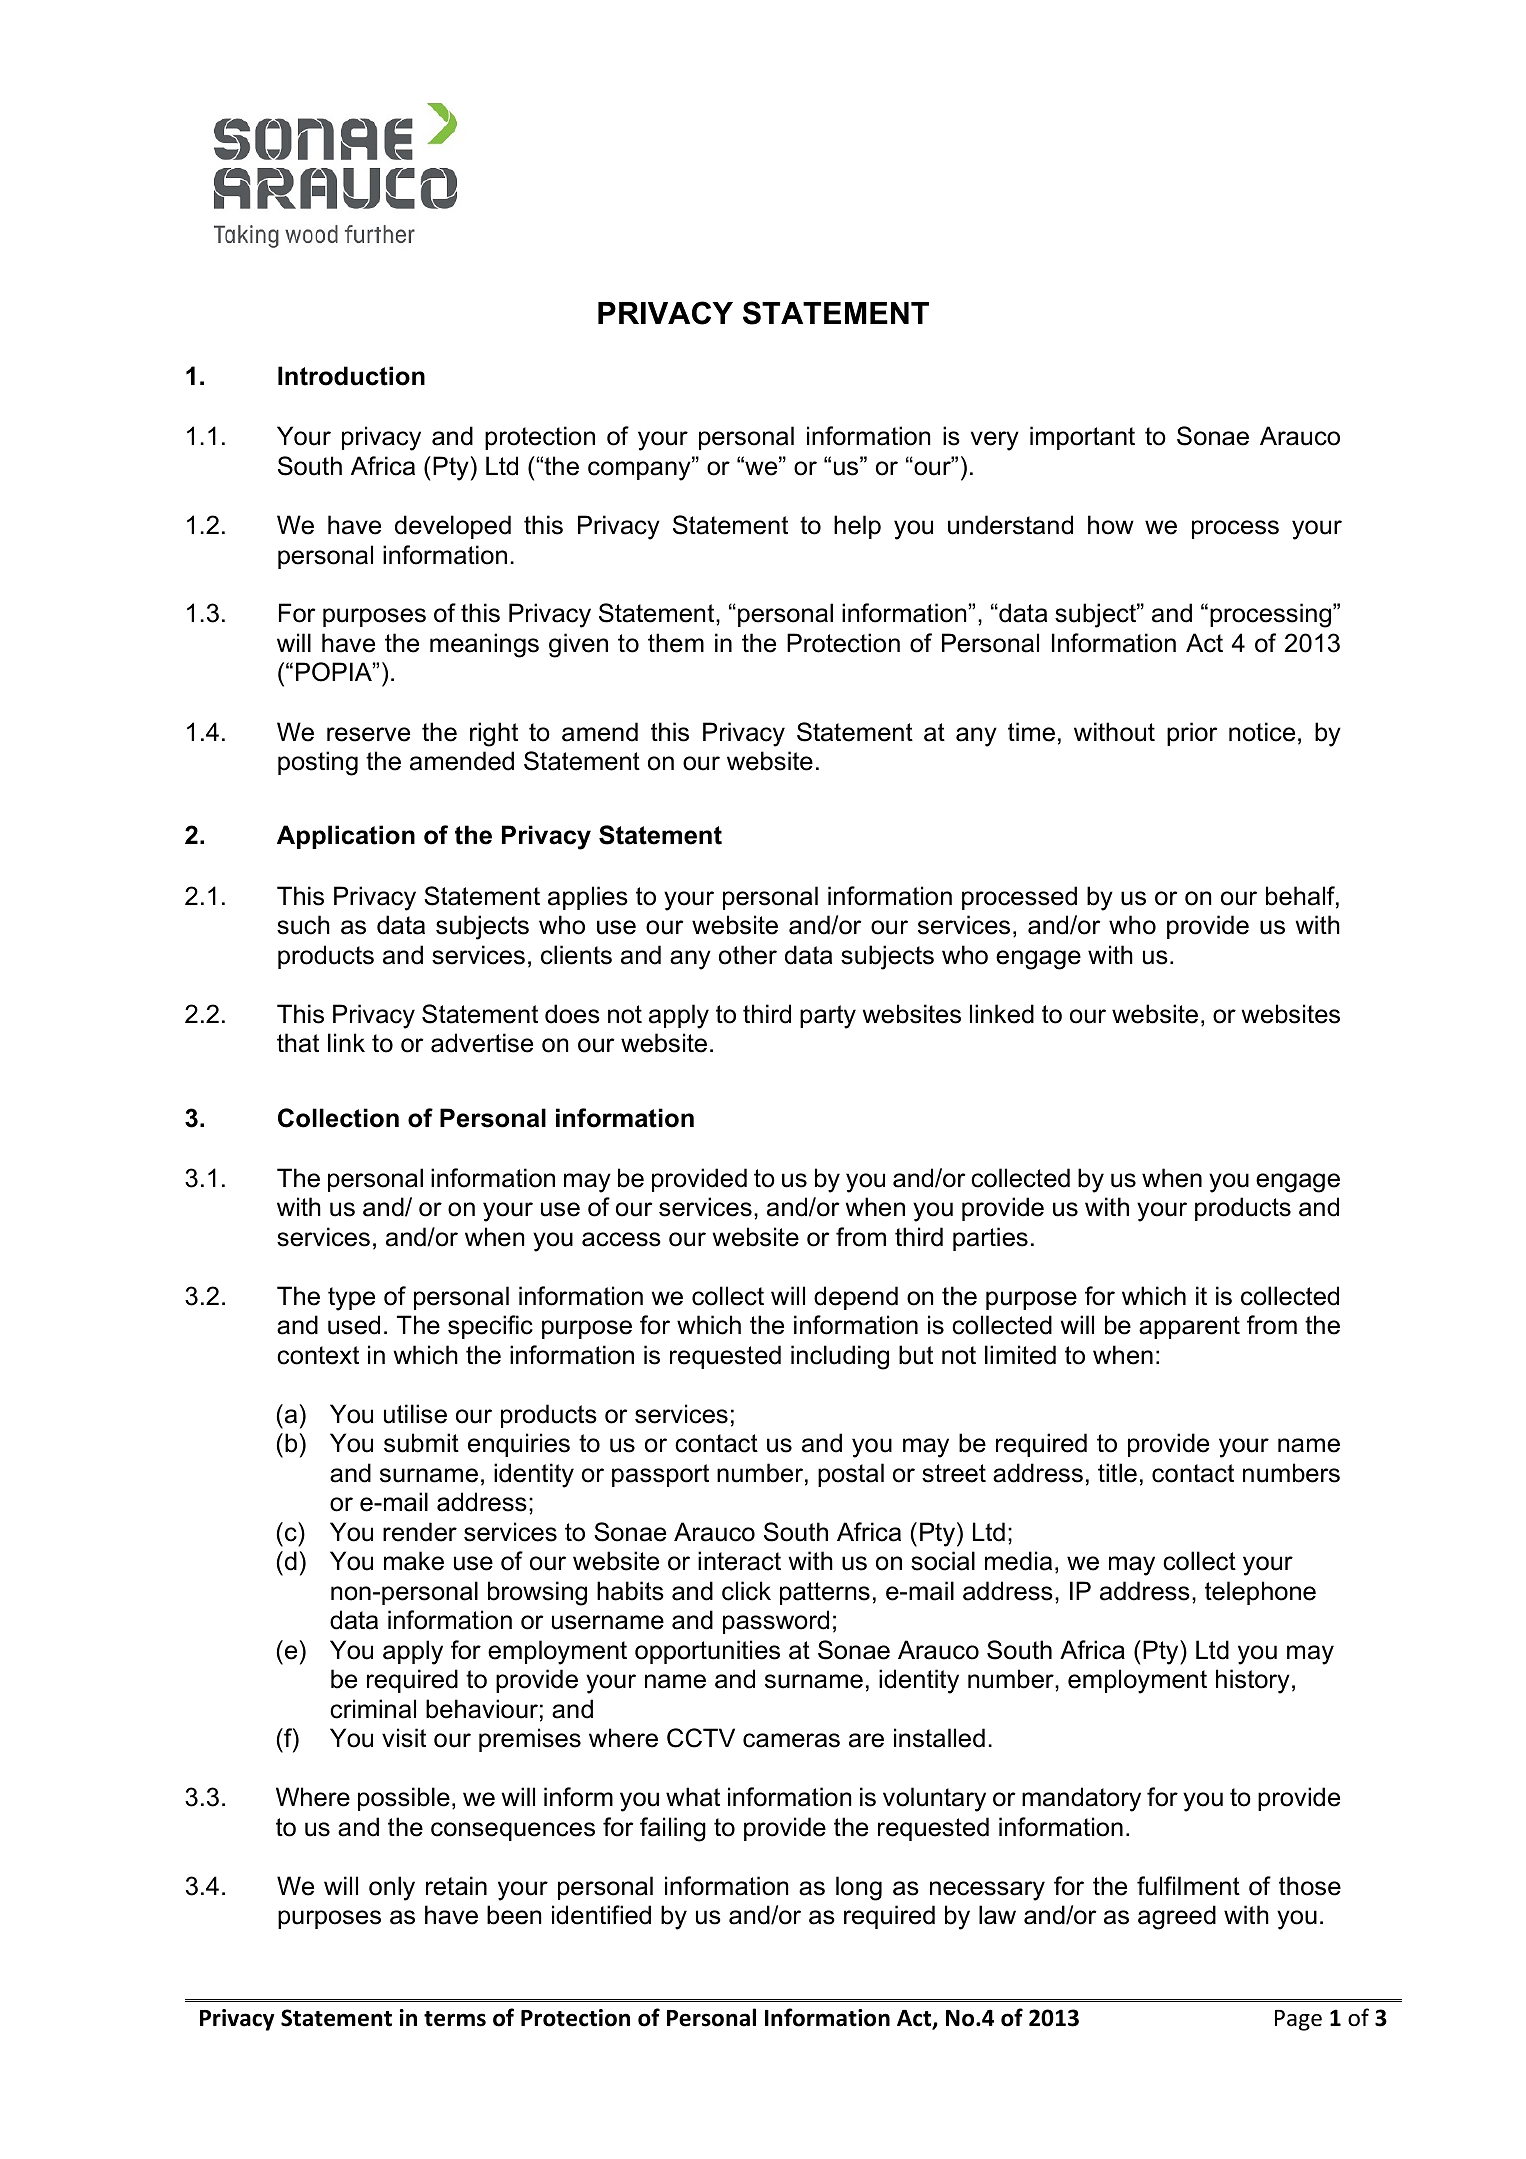  What do you see at coordinates (1189, 1327) in the image?
I see `apparent` at bounding box center [1189, 1327].
